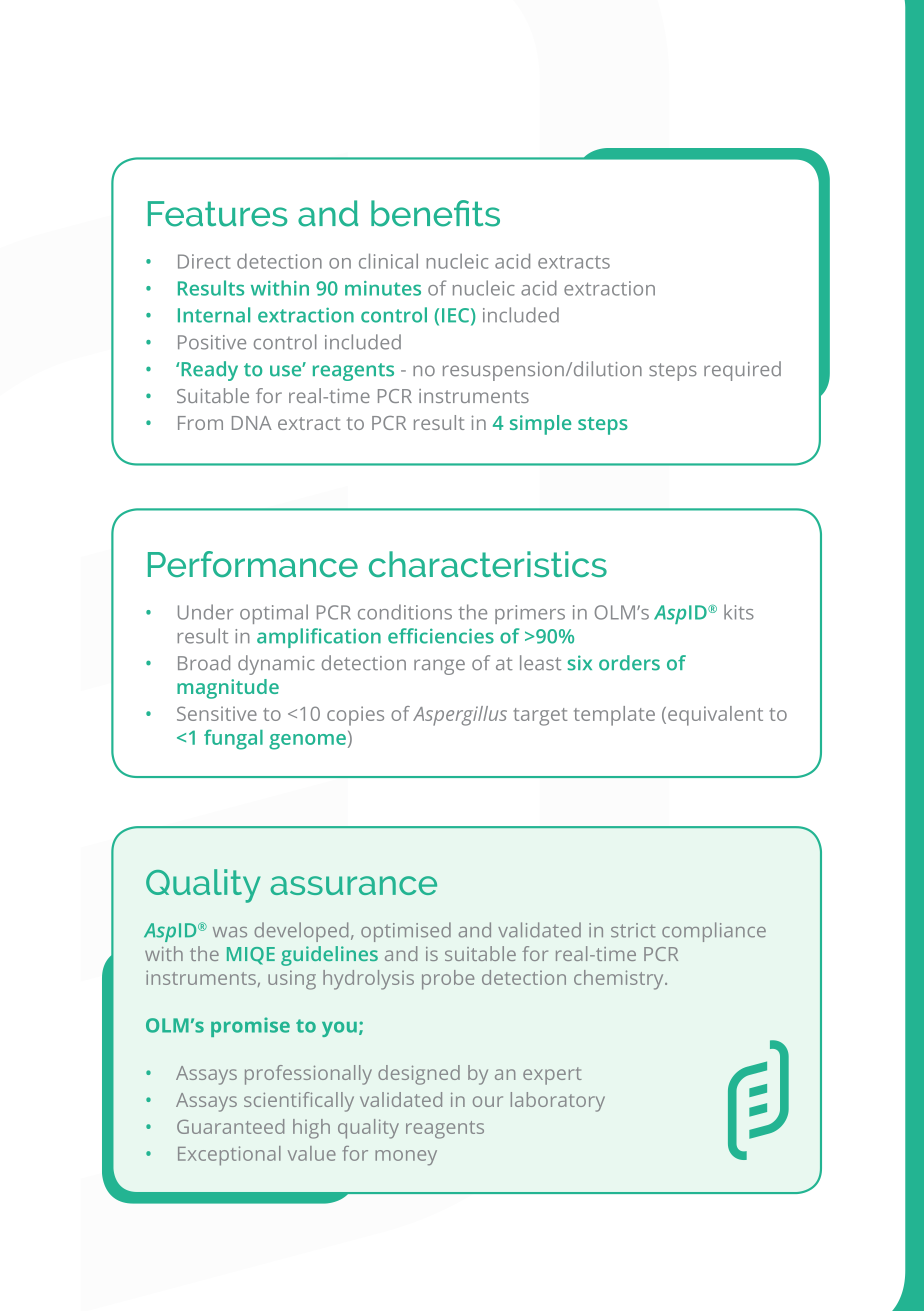  Describe the element at coordinates (435, 213) in the screenshot. I see `benefits` at that location.
